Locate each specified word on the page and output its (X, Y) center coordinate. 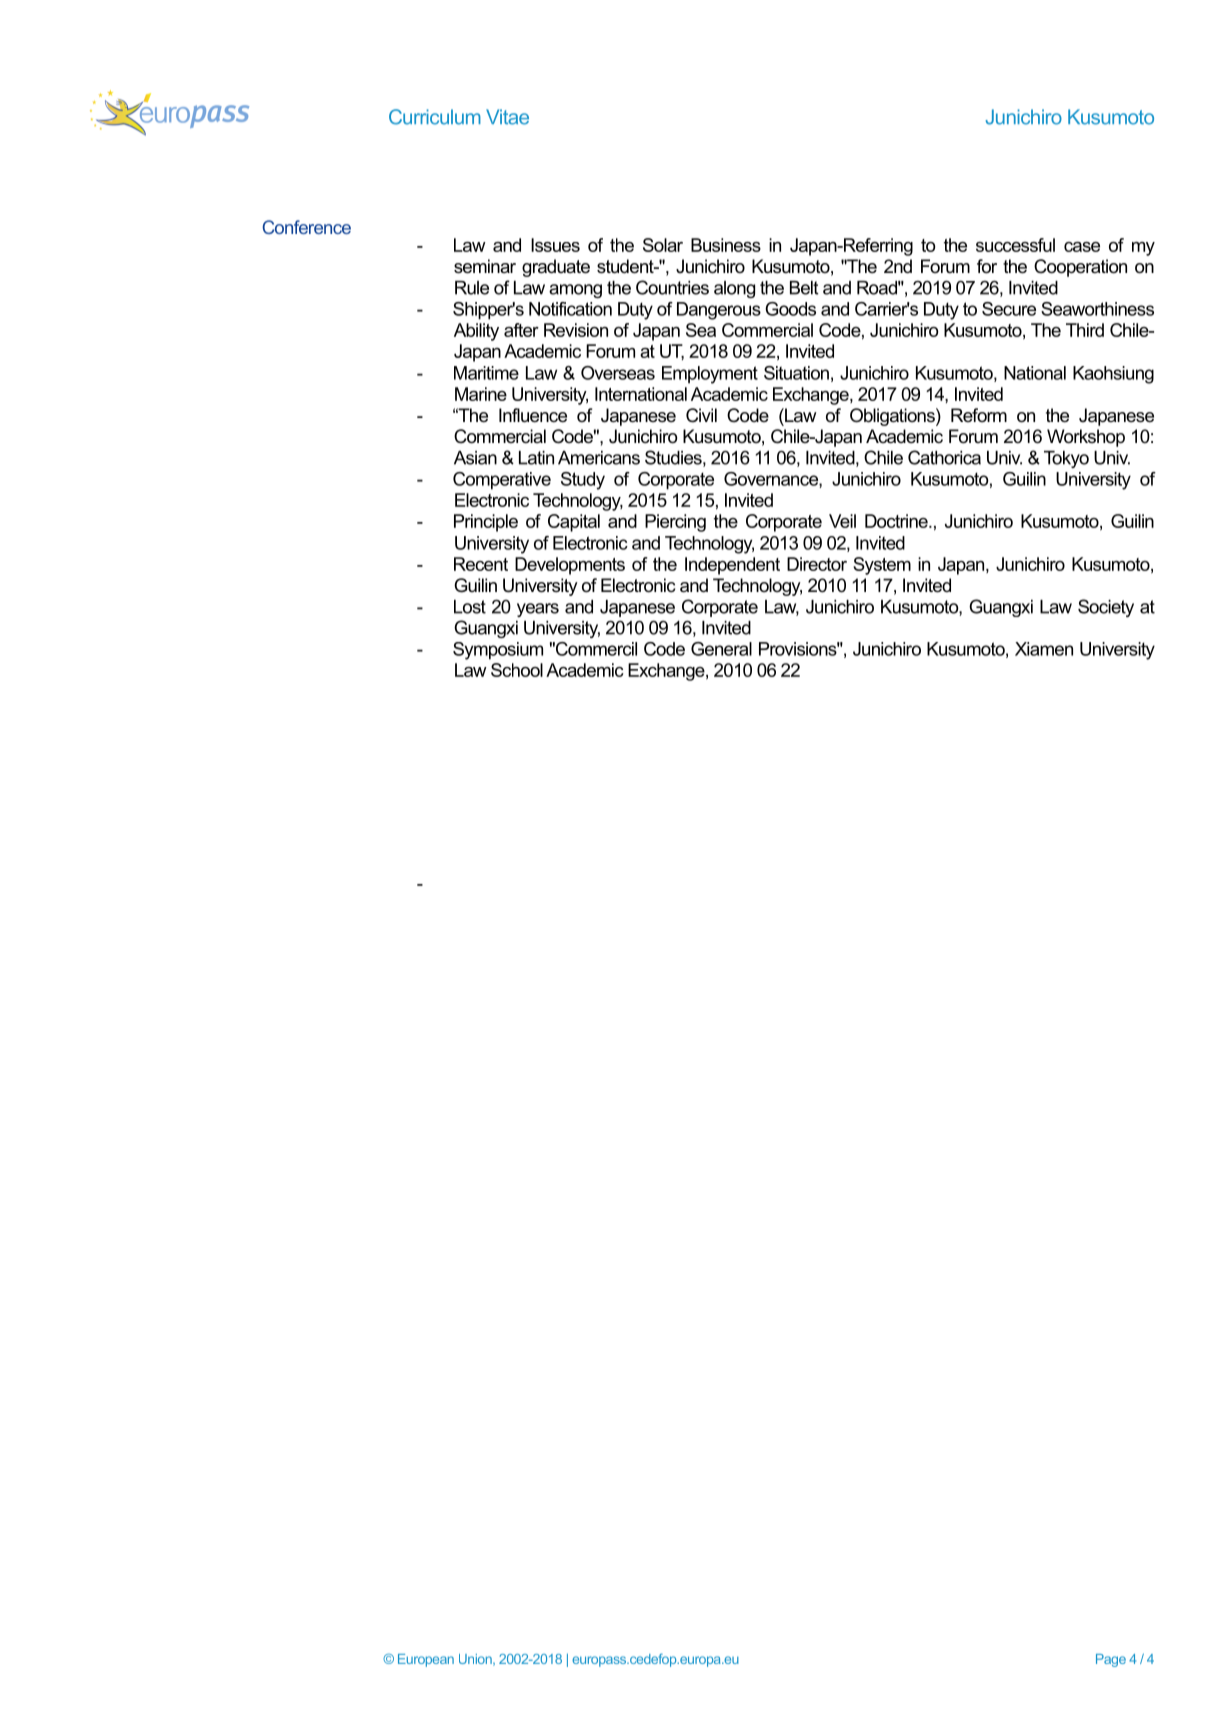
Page (1111, 1660)
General (721, 649)
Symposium (498, 651)
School (517, 670)
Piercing (675, 523)
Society (1106, 608)
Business (726, 245)
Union (476, 1660)
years (538, 610)
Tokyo (1066, 459)
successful (1015, 245)
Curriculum (435, 117)
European (426, 1660)
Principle (486, 523)
